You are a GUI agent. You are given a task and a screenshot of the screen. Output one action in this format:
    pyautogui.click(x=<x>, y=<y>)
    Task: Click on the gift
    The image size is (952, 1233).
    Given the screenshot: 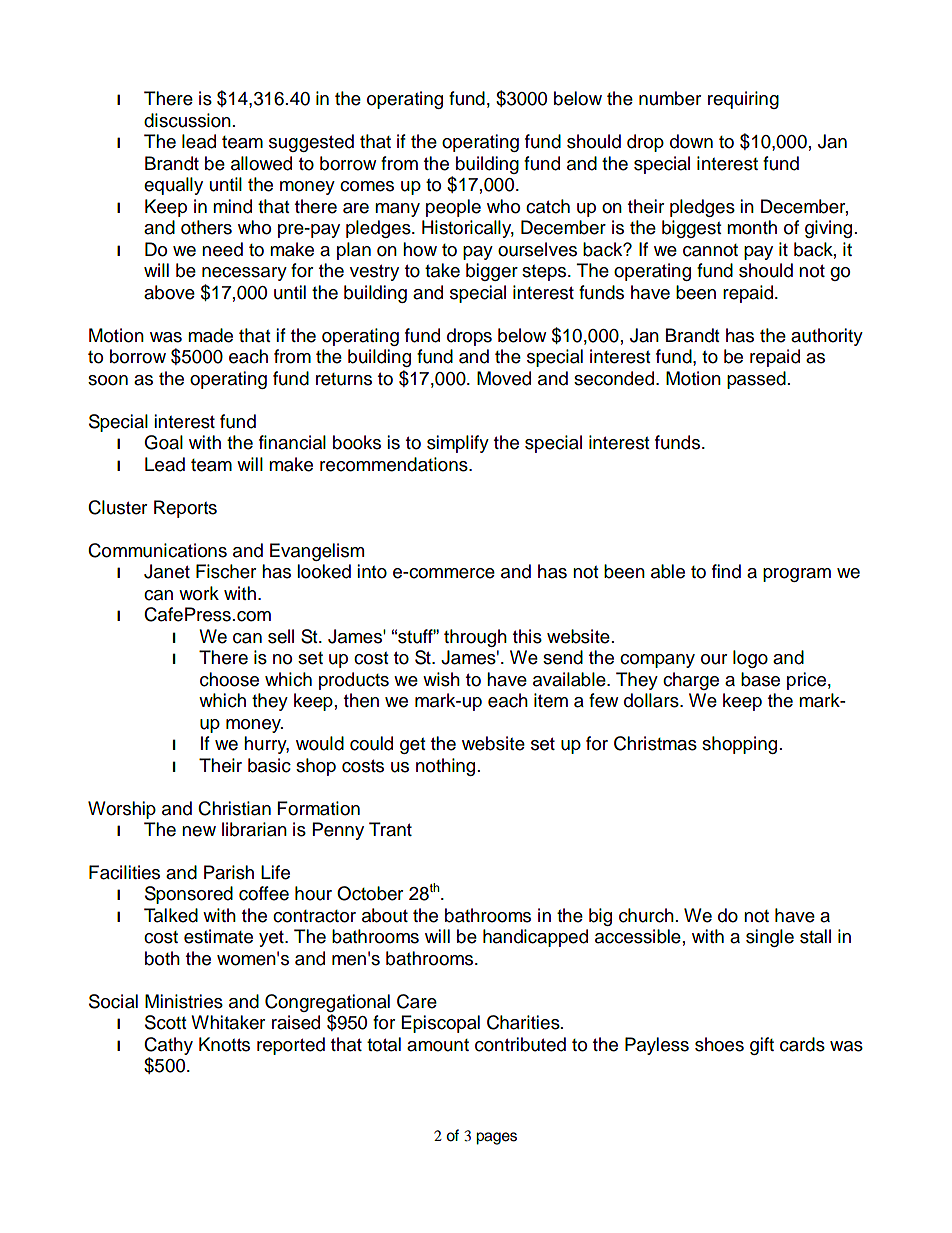 What is the action you would take?
    pyautogui.click(x=762, y=1046)
